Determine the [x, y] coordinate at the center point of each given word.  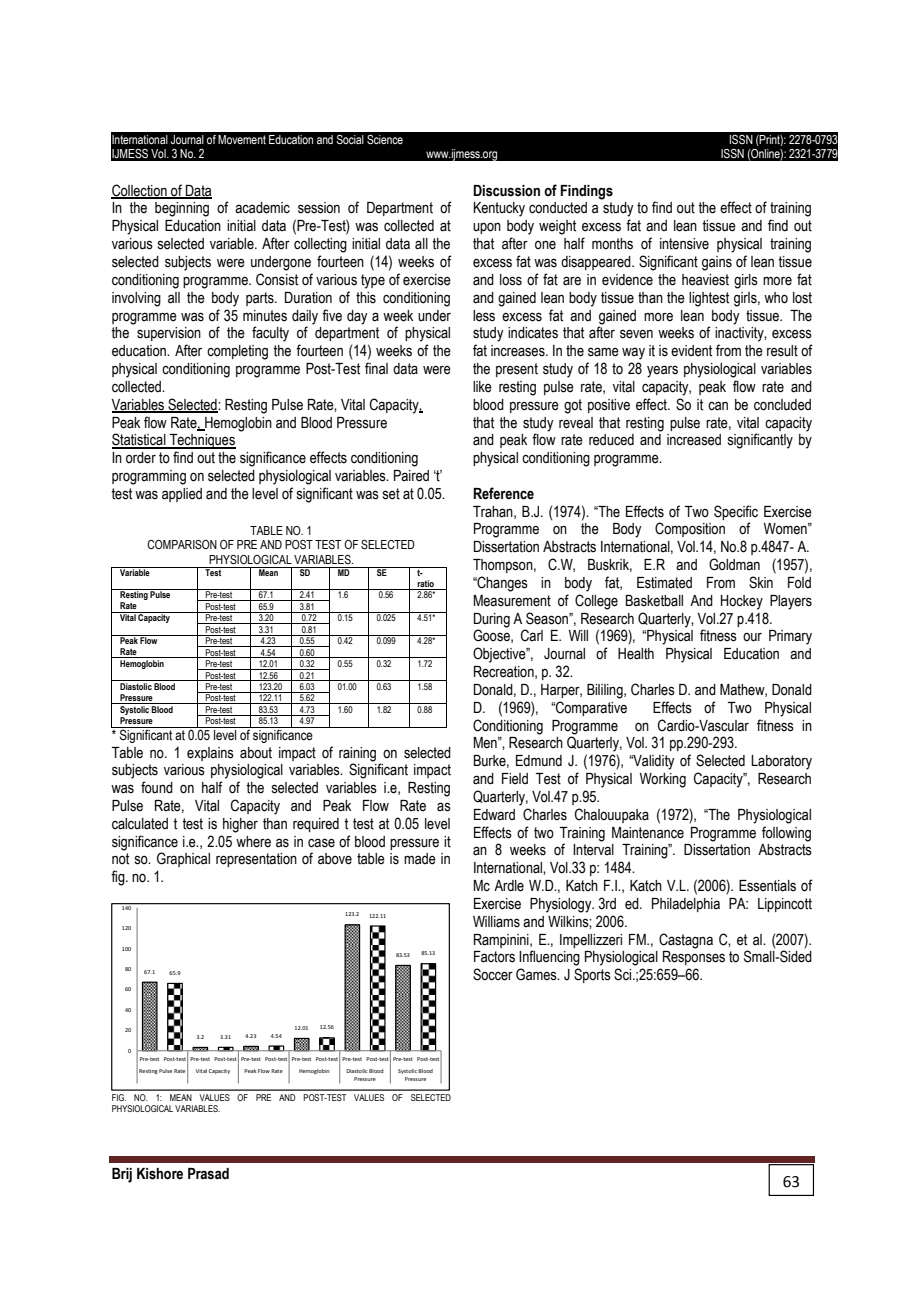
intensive [684, 244]
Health [636, 654]
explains [210, 754]
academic [262, 208]
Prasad [208, 1174]
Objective [500, 655]
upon [487, 228]
